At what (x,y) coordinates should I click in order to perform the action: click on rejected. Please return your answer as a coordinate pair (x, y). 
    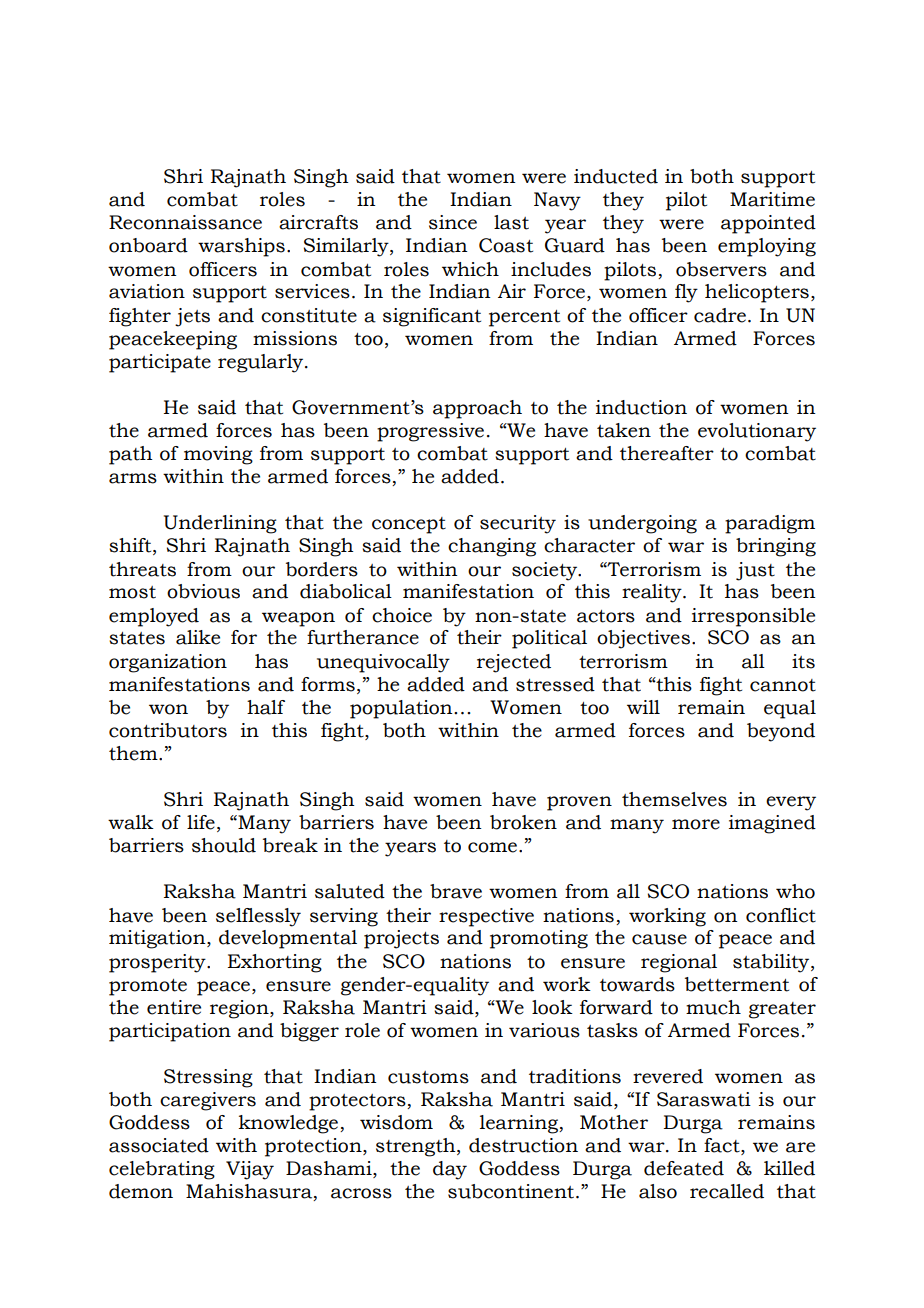
    Looking at the image, I should click on (514, 663).
